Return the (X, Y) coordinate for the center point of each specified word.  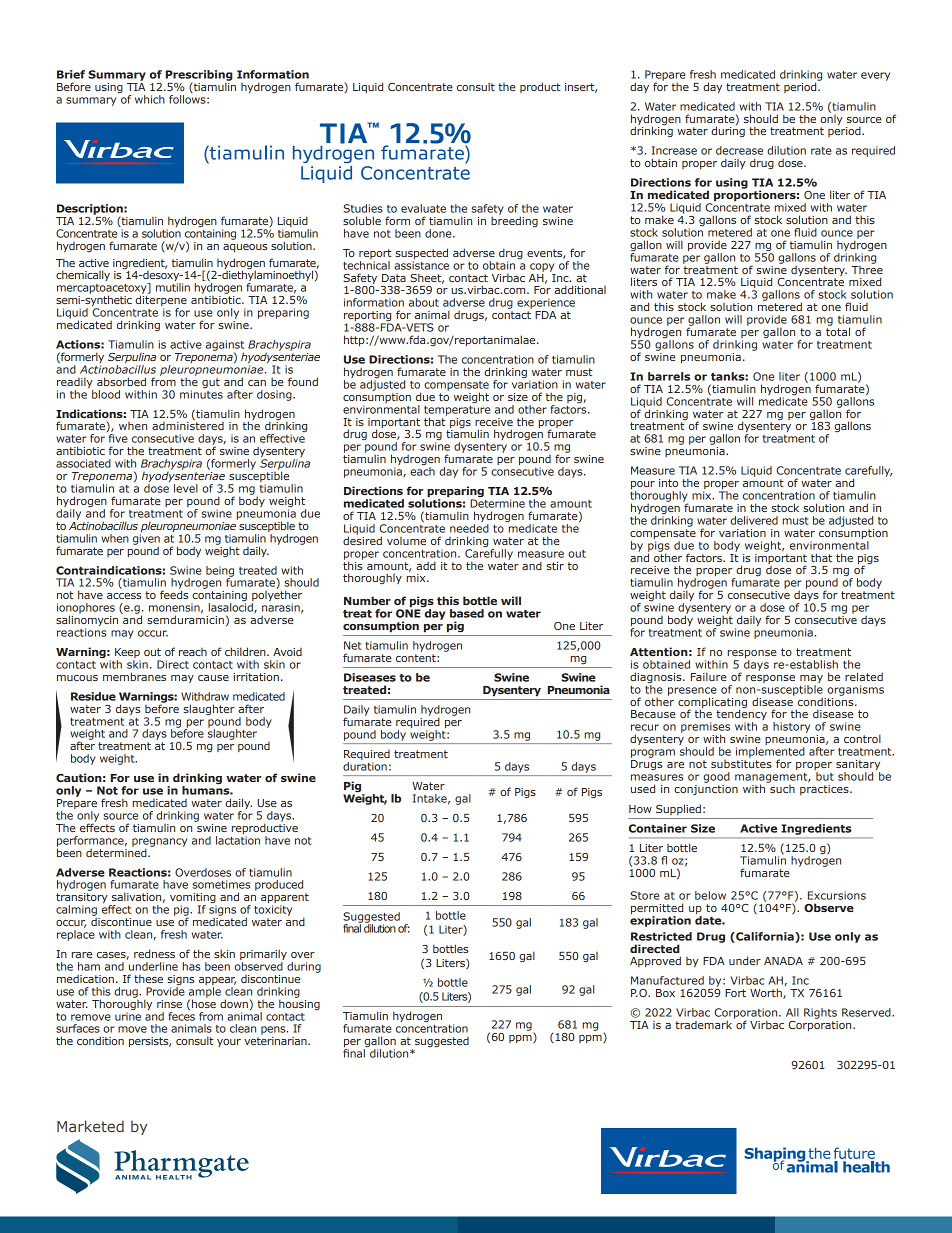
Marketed (90, 1126)
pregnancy (159, 843)
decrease (739, 150)
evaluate (423, 208)
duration (365, 766)
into (668, 483)
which (150, 99)
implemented (770, 753)
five (118, 438)
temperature (457, 412)
